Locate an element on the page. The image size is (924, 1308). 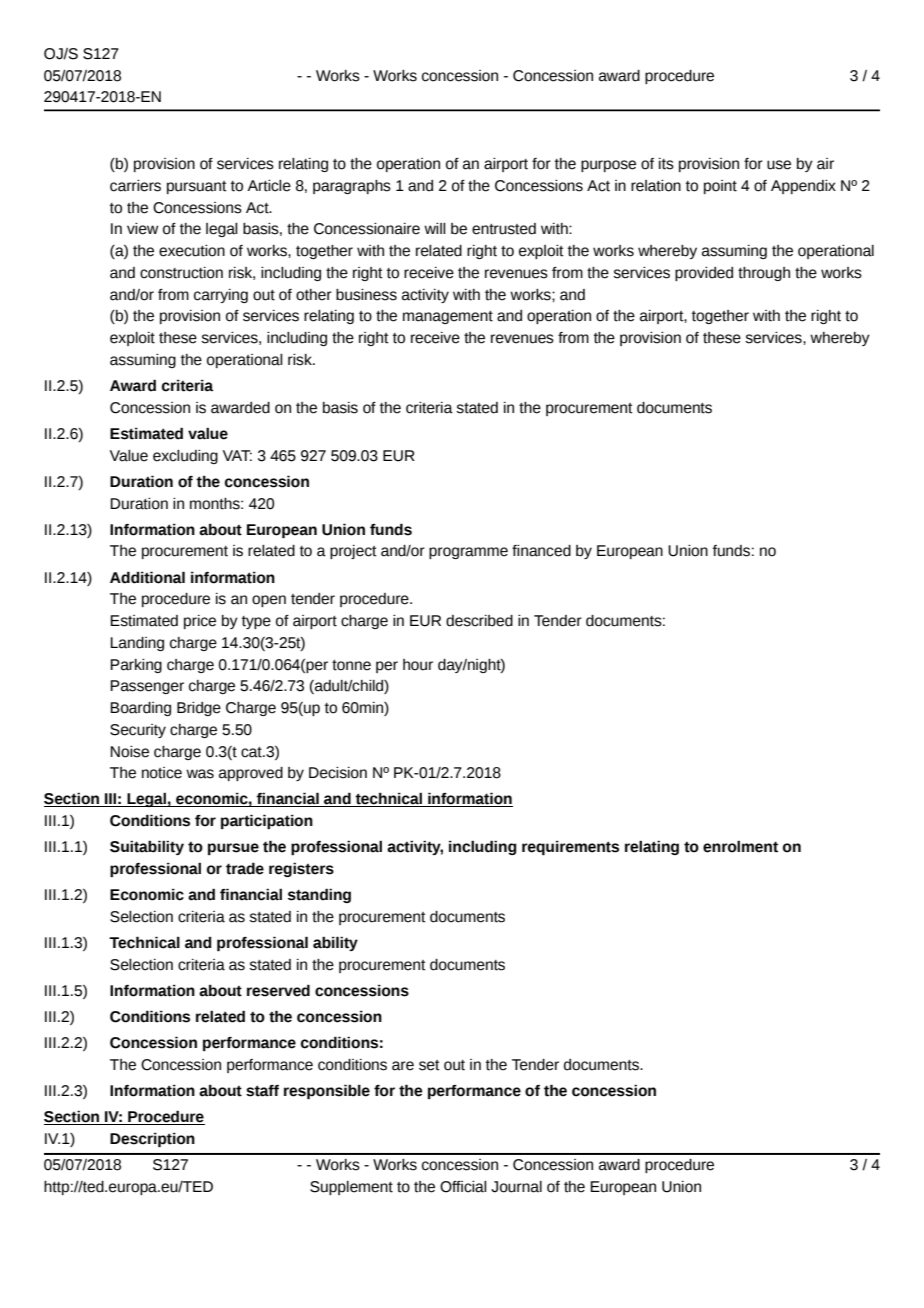
Decision is located at coordinates (338, 773).
